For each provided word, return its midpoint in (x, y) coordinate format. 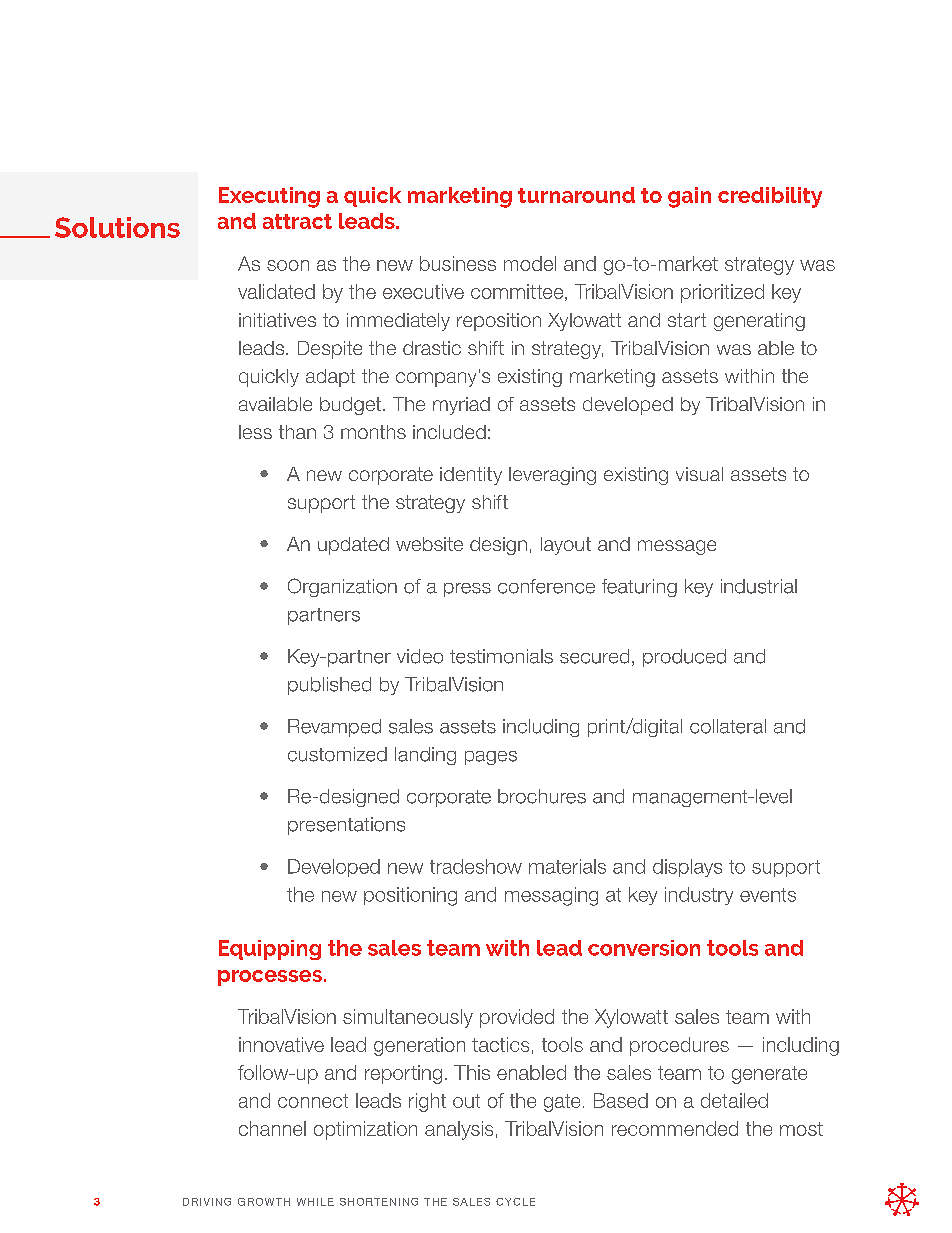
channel (272, 1128)
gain (689, 197)
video (420, 656)
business (458, 263)
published (329, 686)
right (427, 1102)
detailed (734, 1100)
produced (684, 658)
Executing (269, 197)
